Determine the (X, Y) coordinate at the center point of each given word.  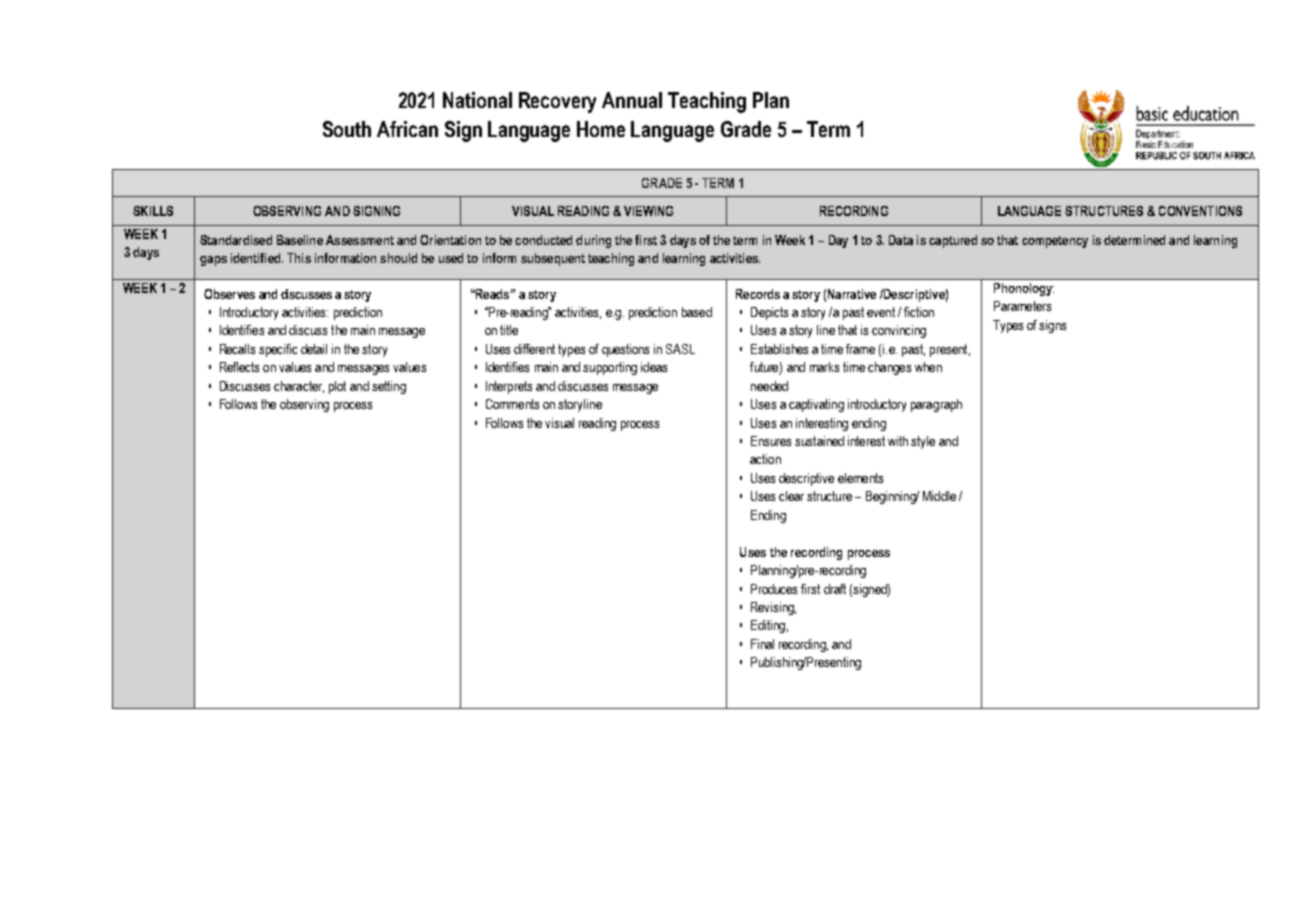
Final (762, 644)
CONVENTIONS (1200, 211)
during (593, 241)
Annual (632, 100)
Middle (939, 496)
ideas (654, 367)
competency (1055, 242)
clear (791, 496)
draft (835, 589)
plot (337, 387)
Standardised (236, 240)
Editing (768, 626)
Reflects (239, 367)
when (928, 367)
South (347, 129)
